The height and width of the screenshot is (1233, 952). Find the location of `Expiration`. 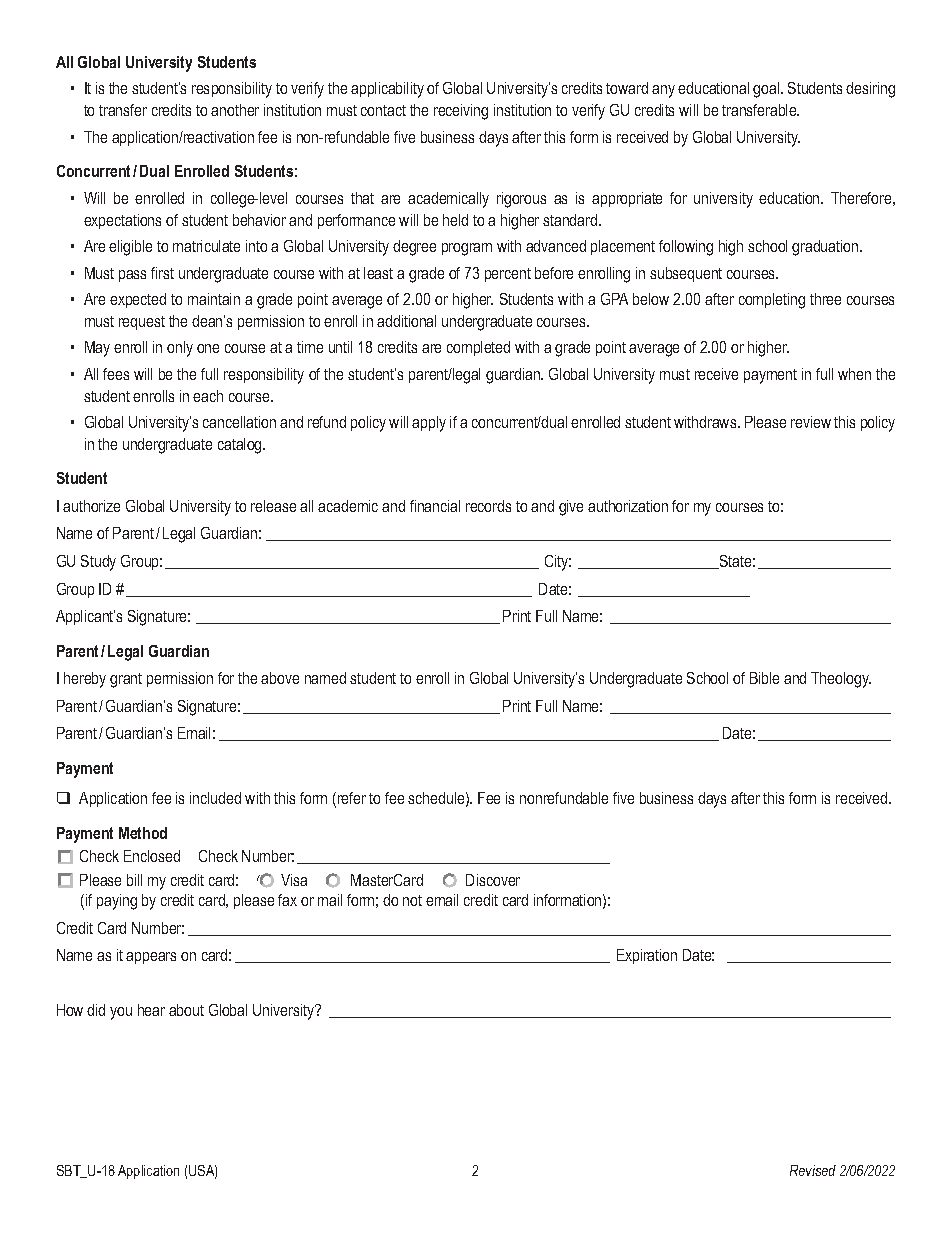

Expiration is located at coordinates (647, 956).
